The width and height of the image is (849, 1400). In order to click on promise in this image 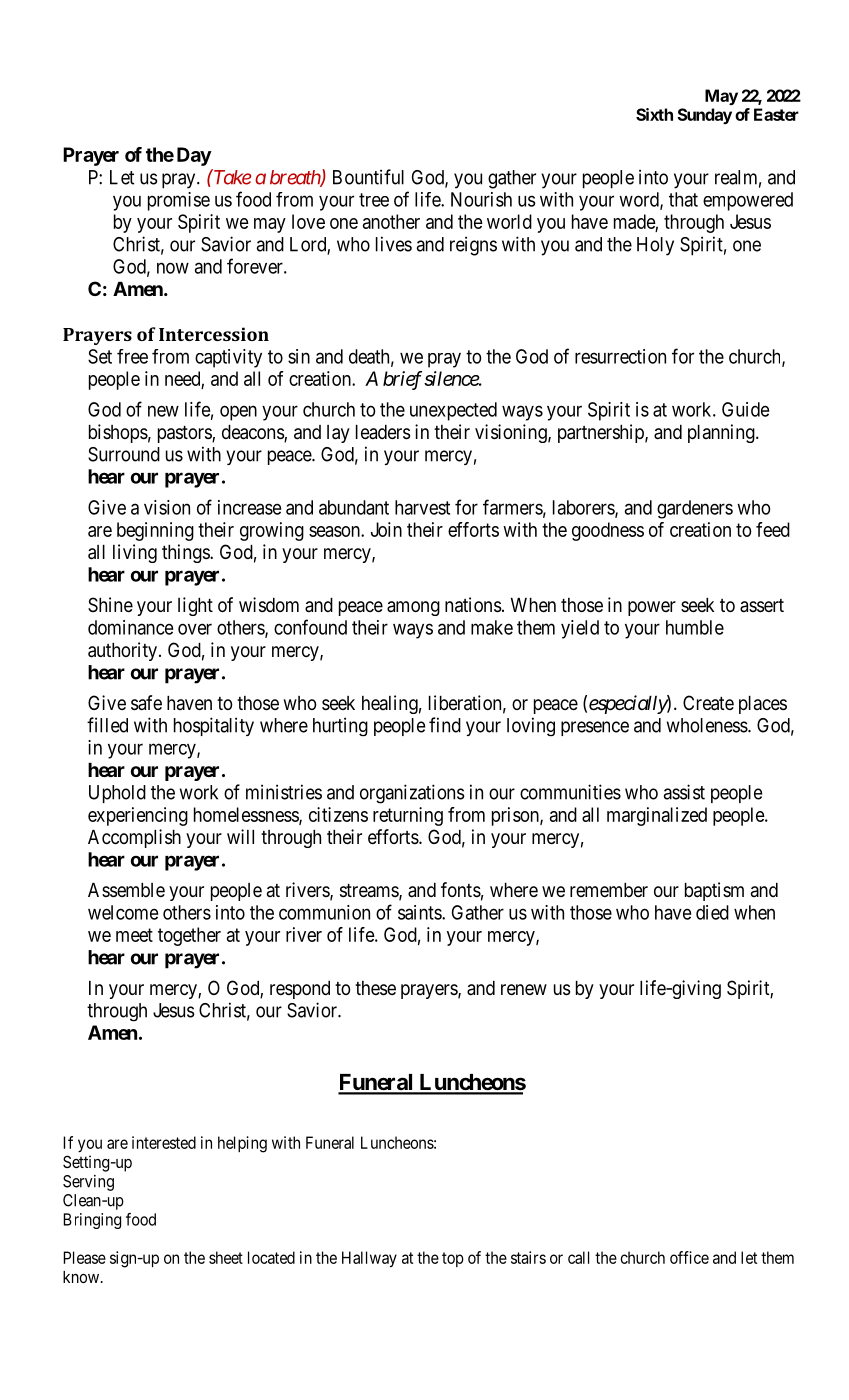, I will do `click(179, 201)`.
